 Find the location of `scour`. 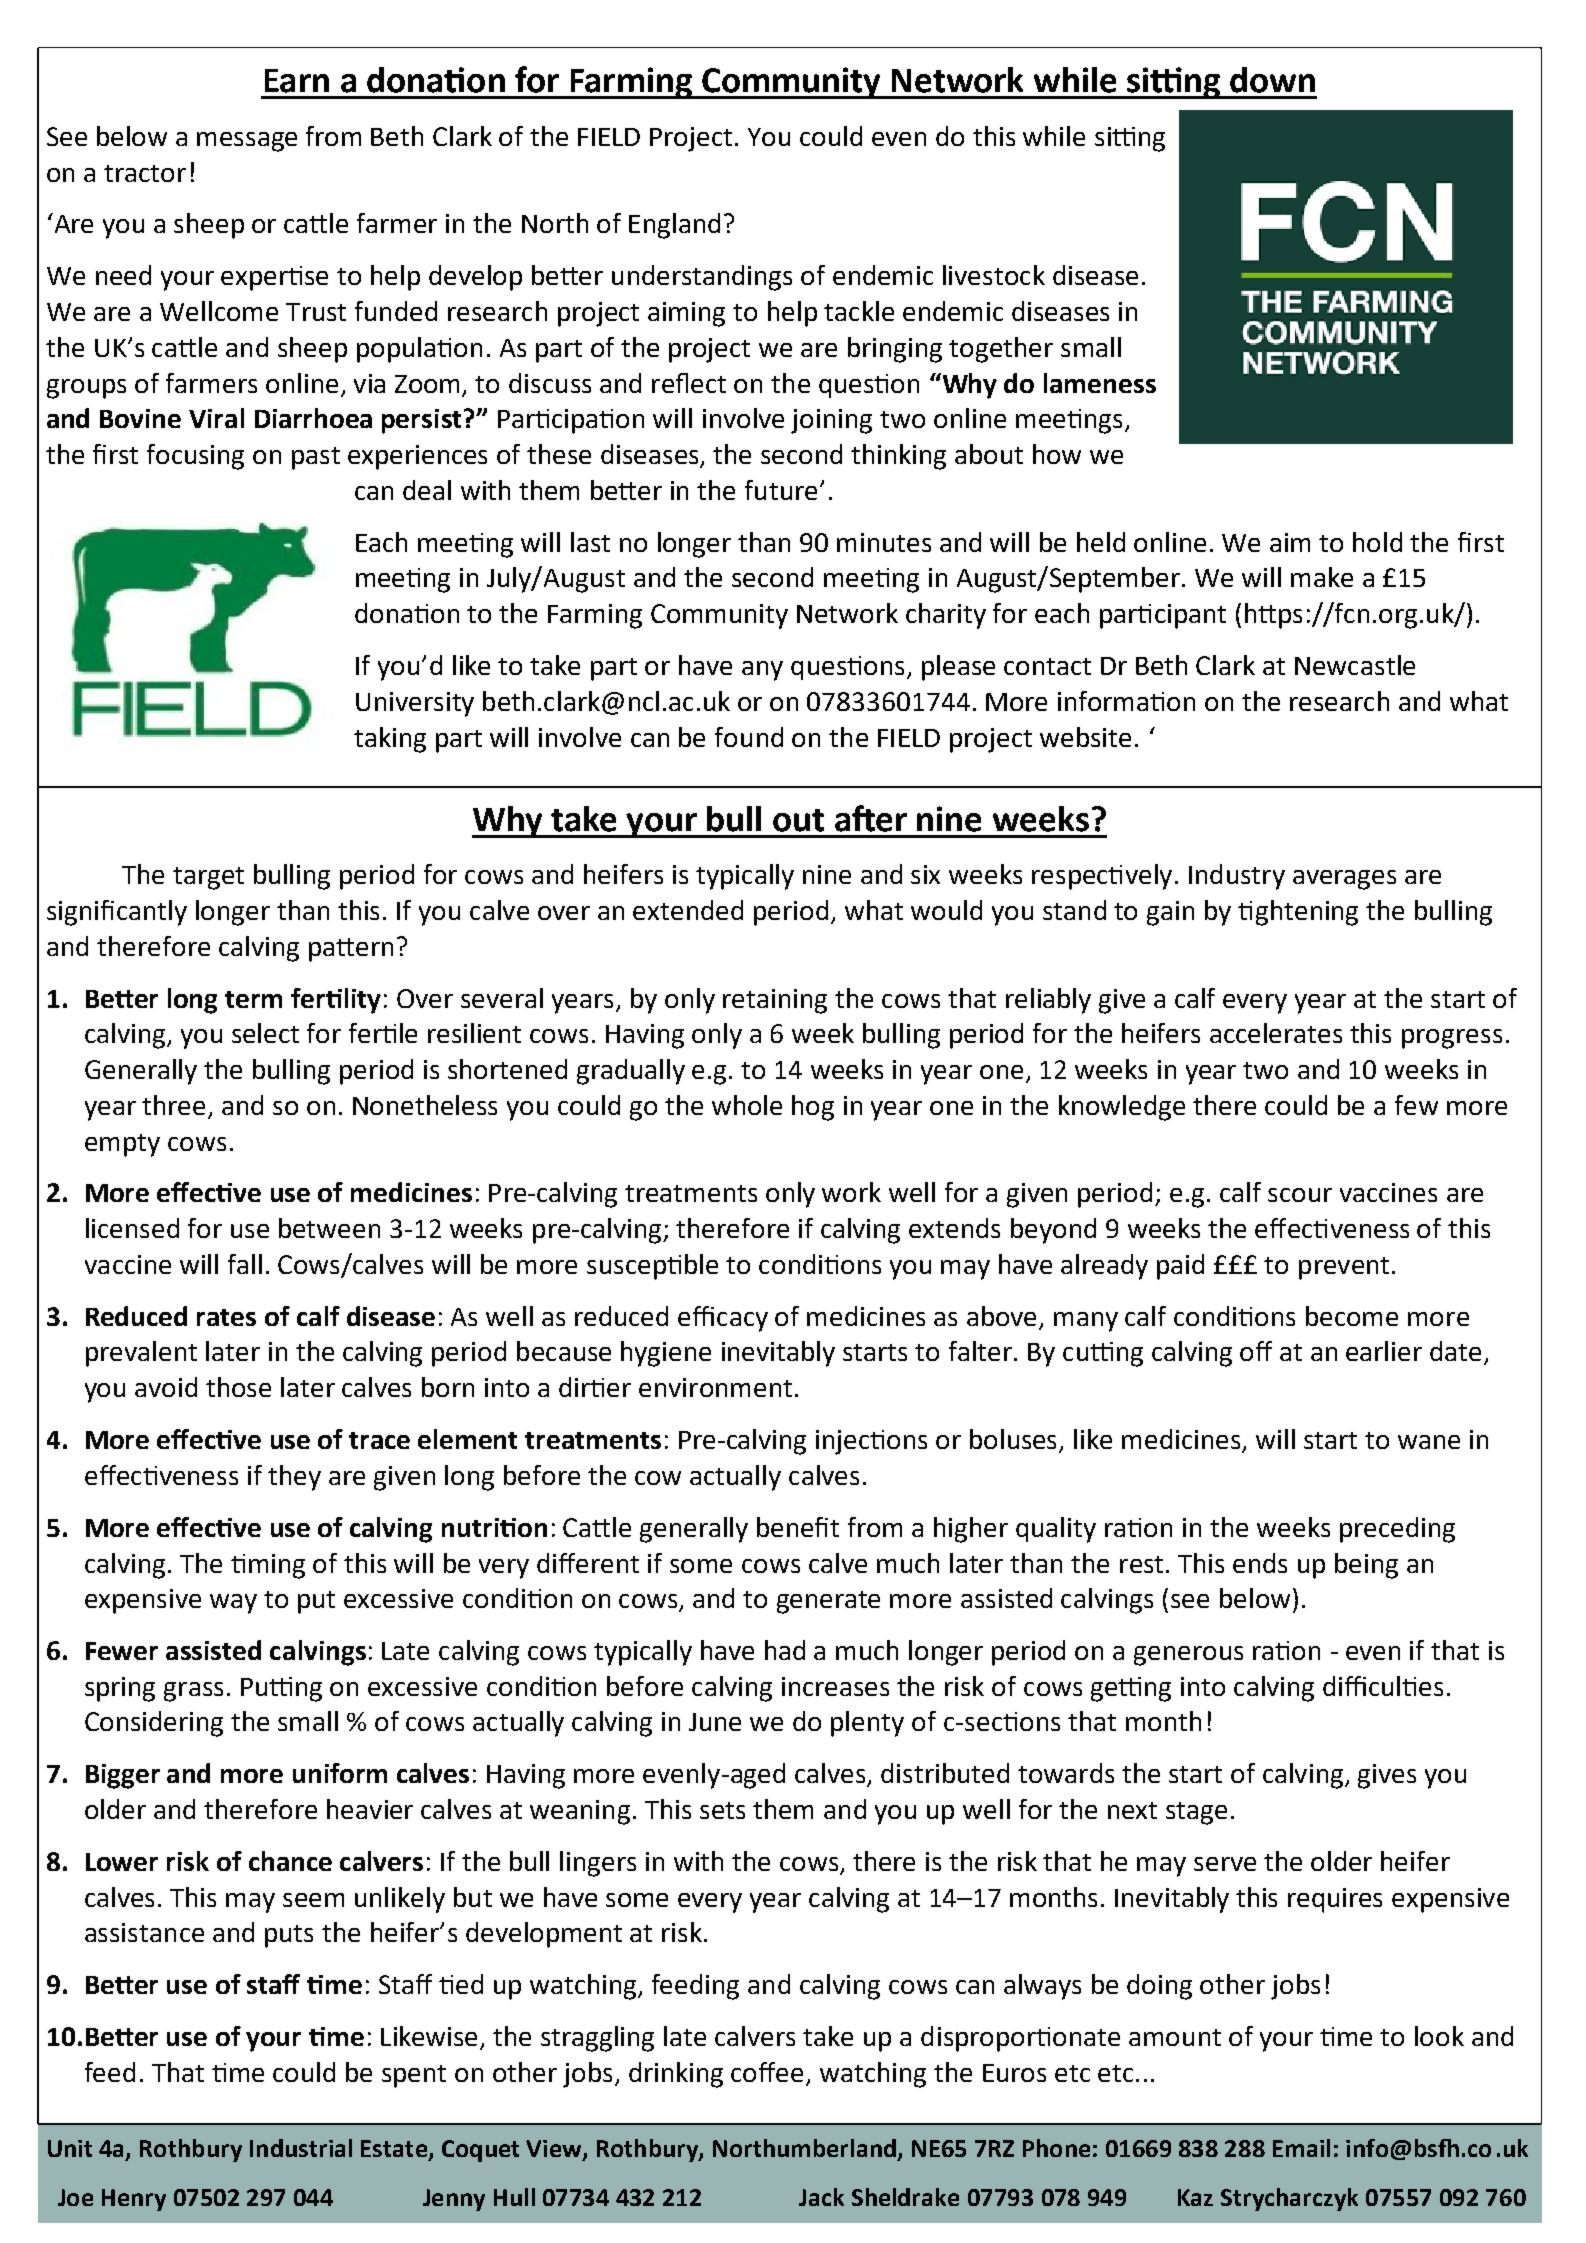

scour is located at coordinates (1300, 1195).
